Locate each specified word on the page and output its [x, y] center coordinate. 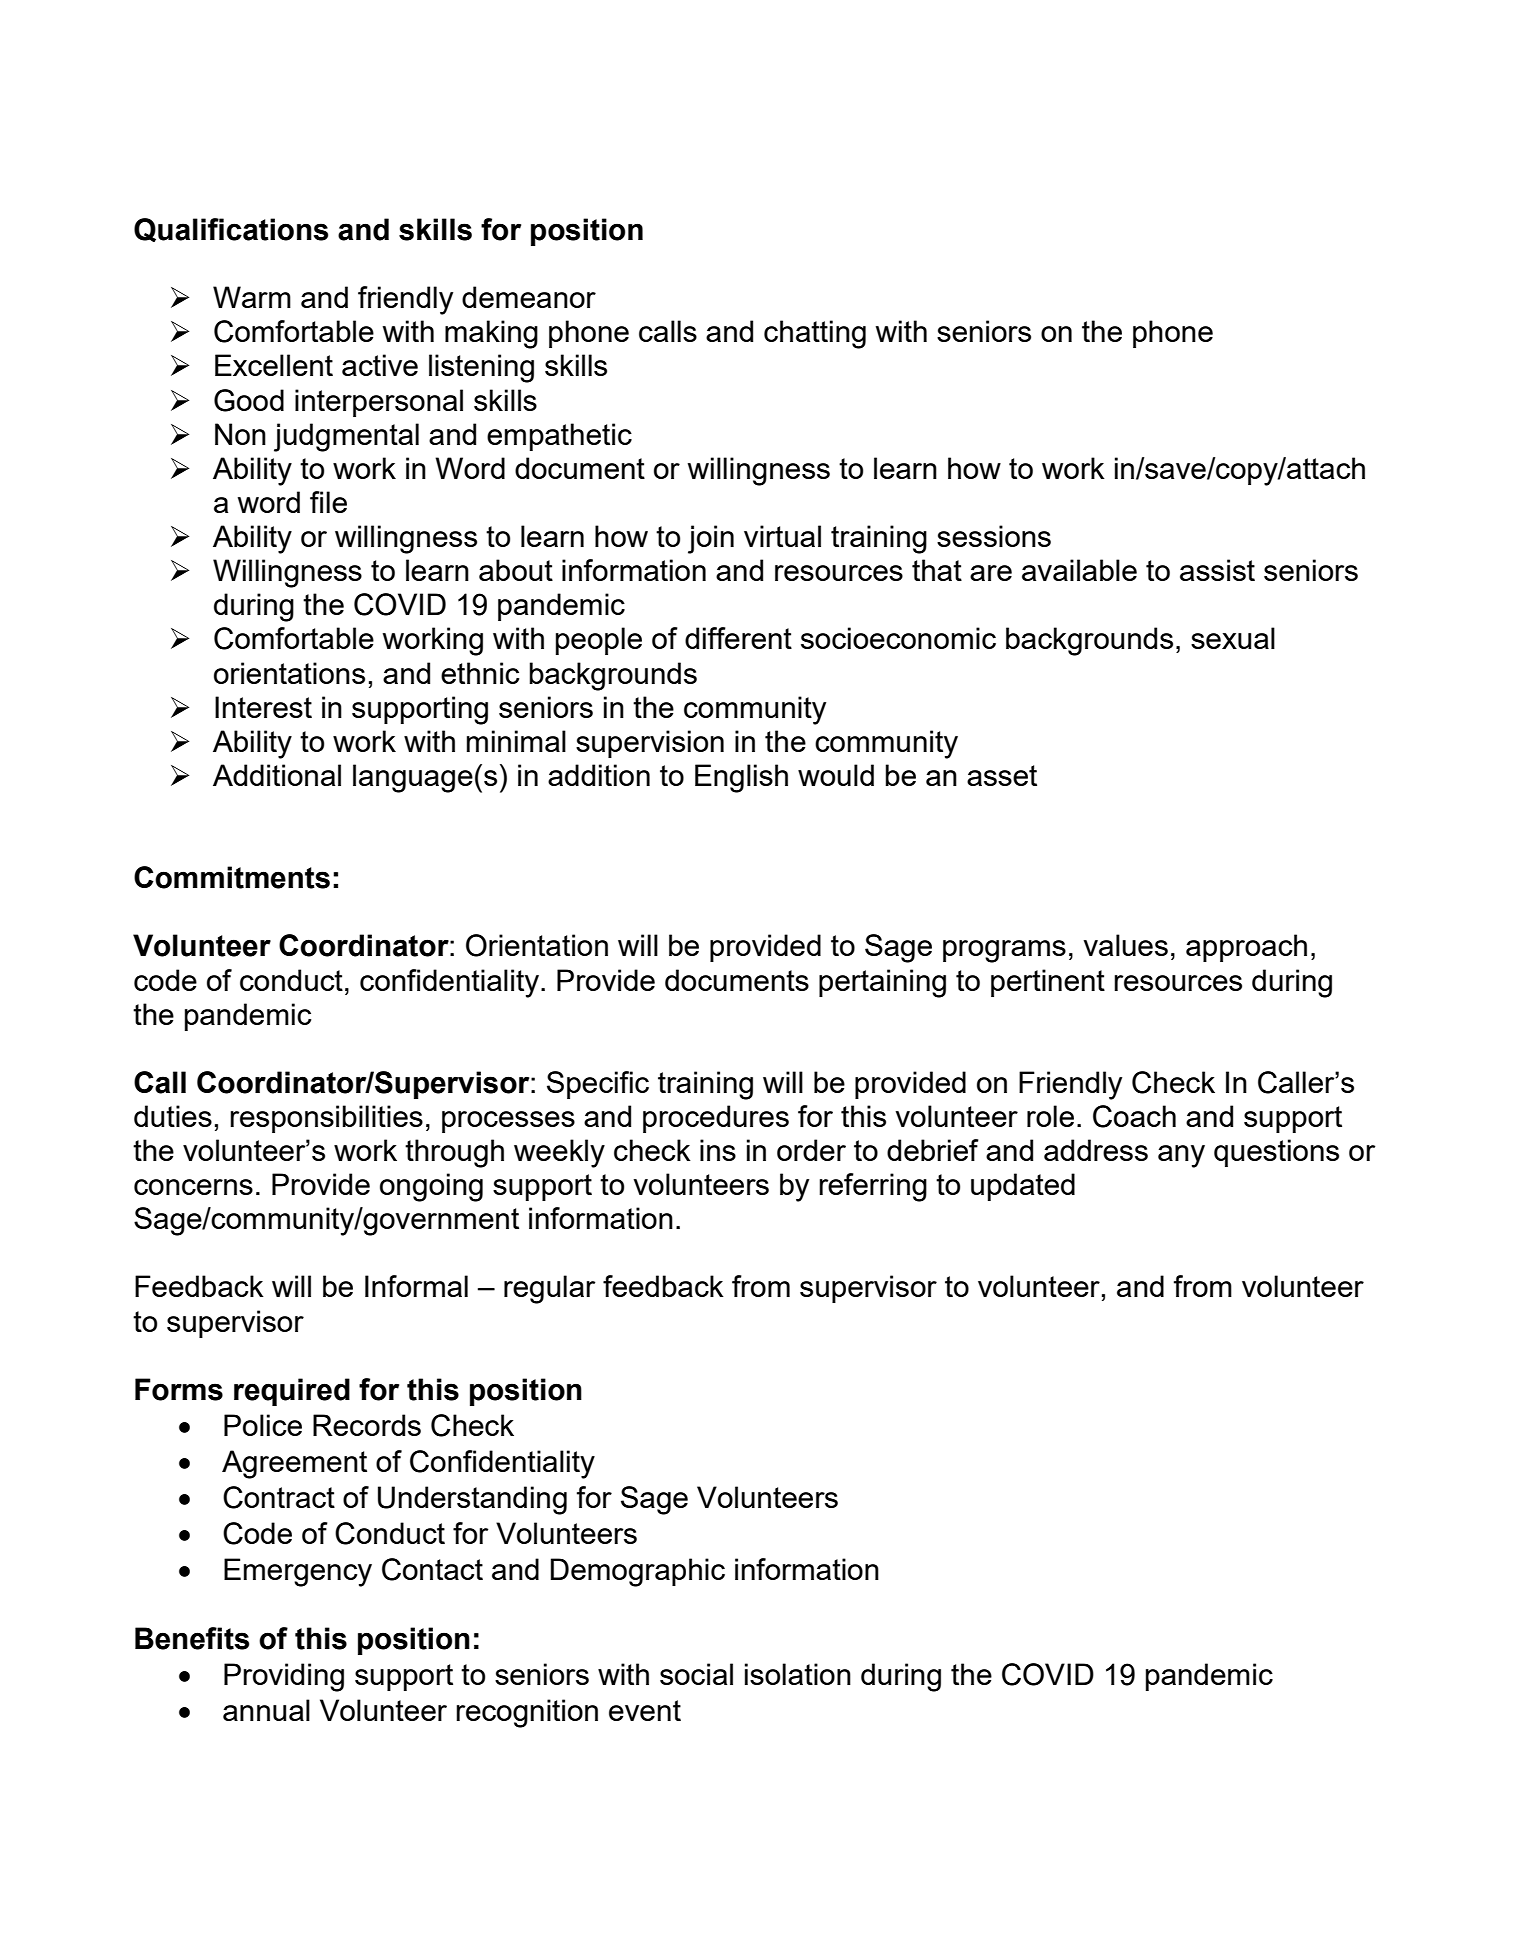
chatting [815, 334]
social [696, 1674]
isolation [798, 1674]
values [1125, 945]
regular [549, 1289]
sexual [1233, 638]
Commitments [232, 877]
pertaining [882, 983]
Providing [284, 1677]
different [738, 638]
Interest [263, 707]
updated [1023, 1187]
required [292, 1392]
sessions [994, 536]
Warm [252, 297]
